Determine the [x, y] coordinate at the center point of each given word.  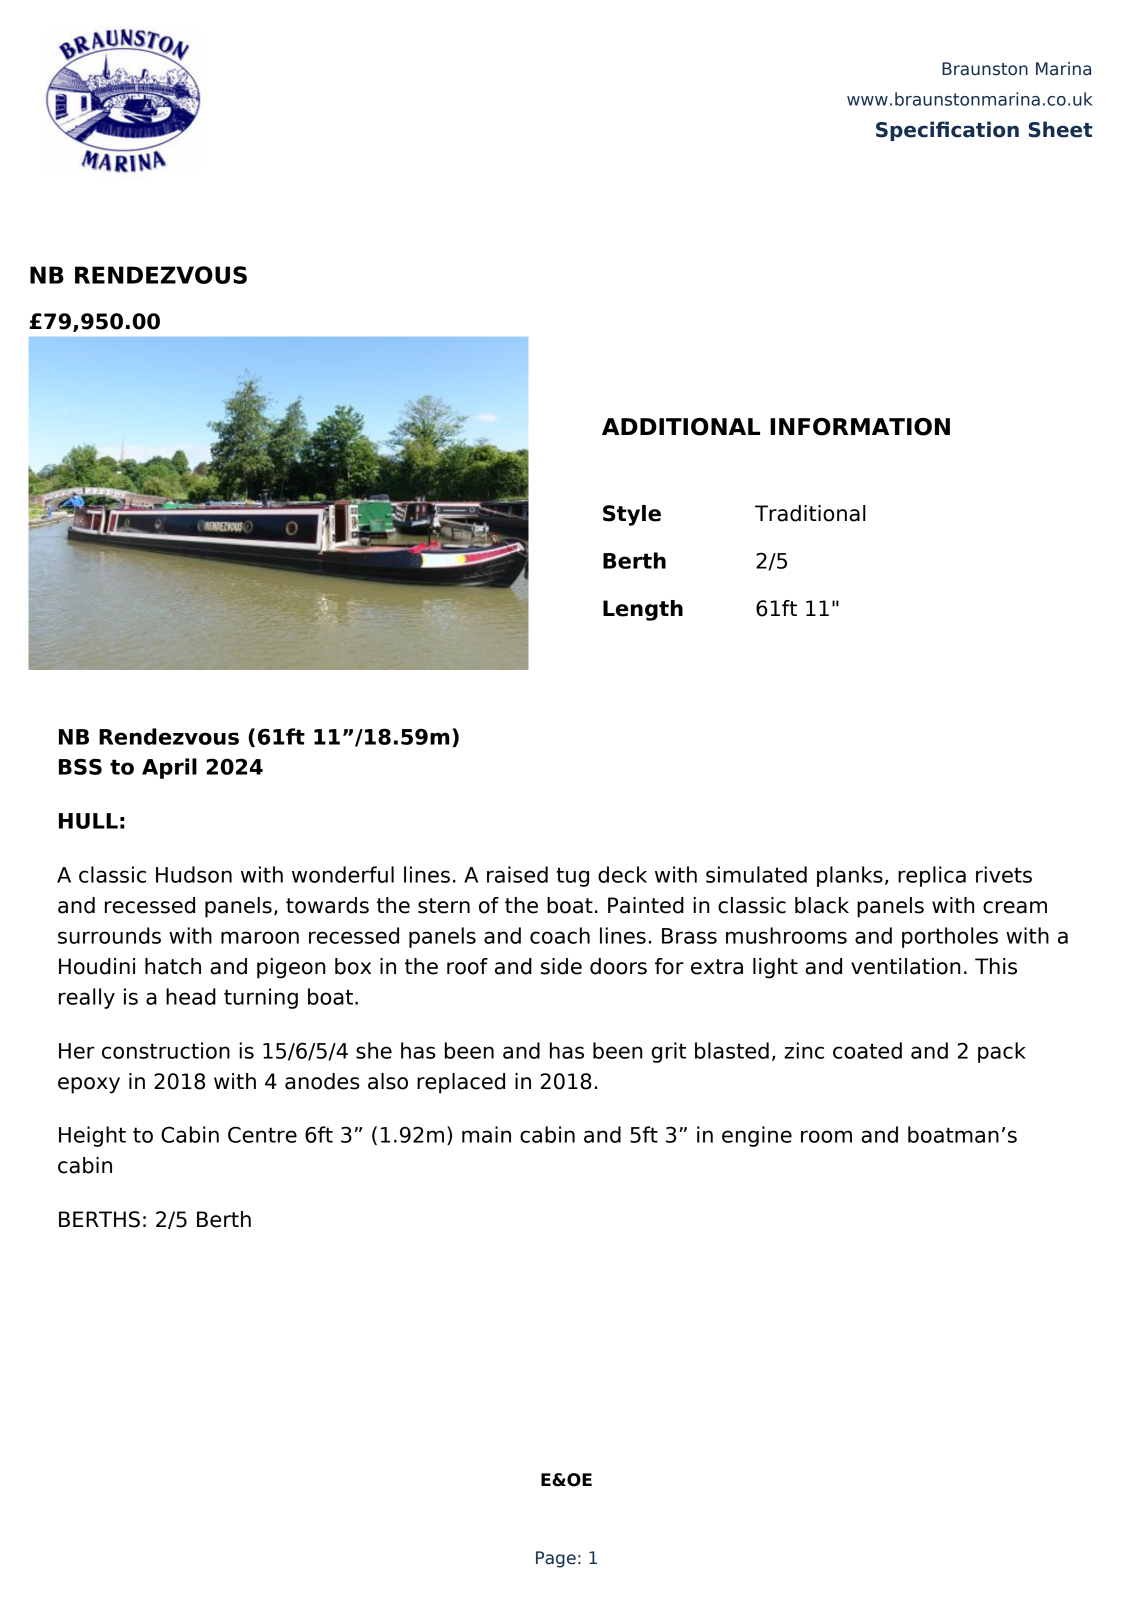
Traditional [810, 513]
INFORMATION [860, 427]
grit [669, 1052]
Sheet [1060, 129]
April [169, 768]
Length [643, 610]
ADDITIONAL [681, 427]
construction [166, 1050]
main [486, 1134]
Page [556, 1559]
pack [1002, 1052]
